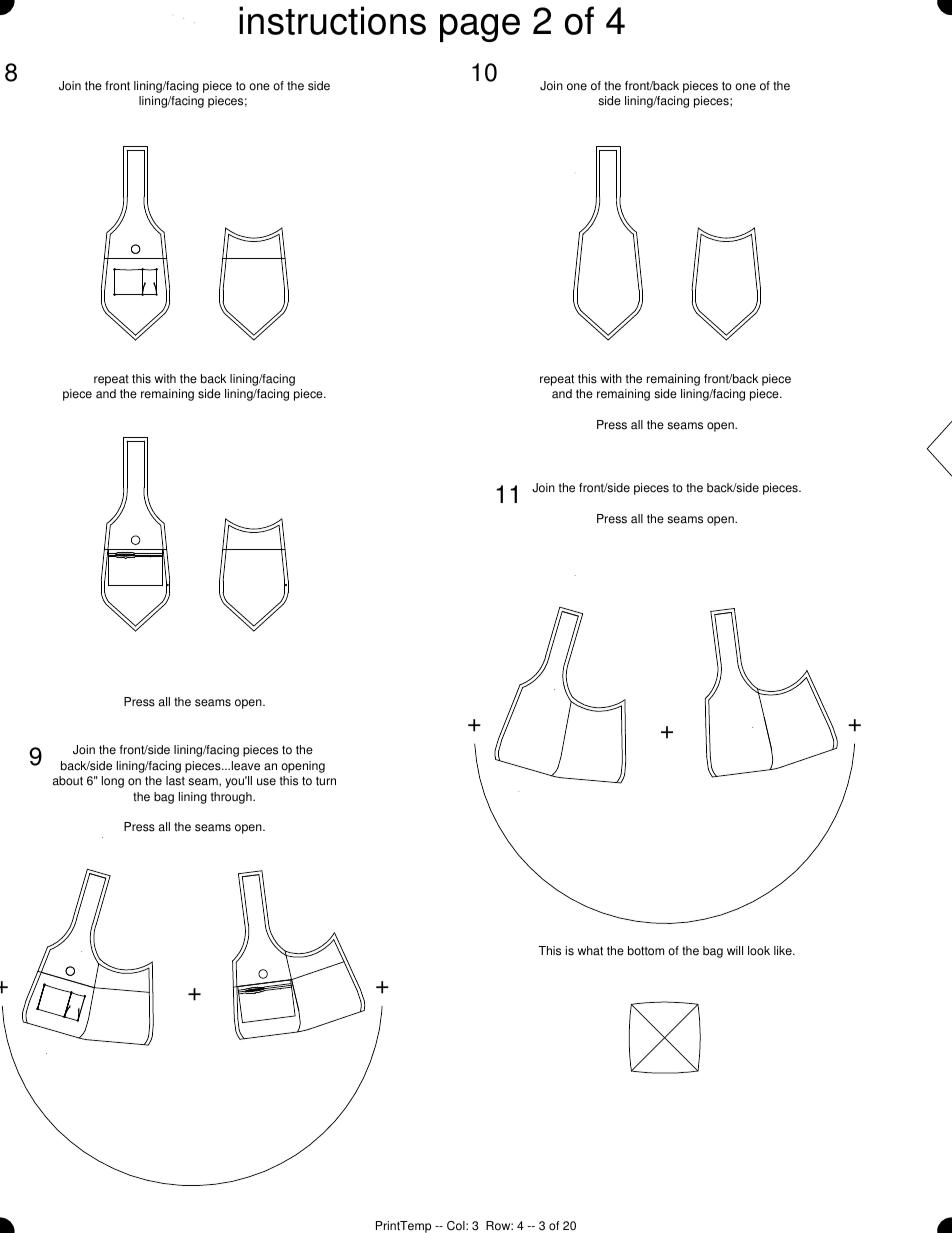  What do you see at coordinates (457, 1226) in the page?
I see `Col` at bounding box center [457, 1226].
